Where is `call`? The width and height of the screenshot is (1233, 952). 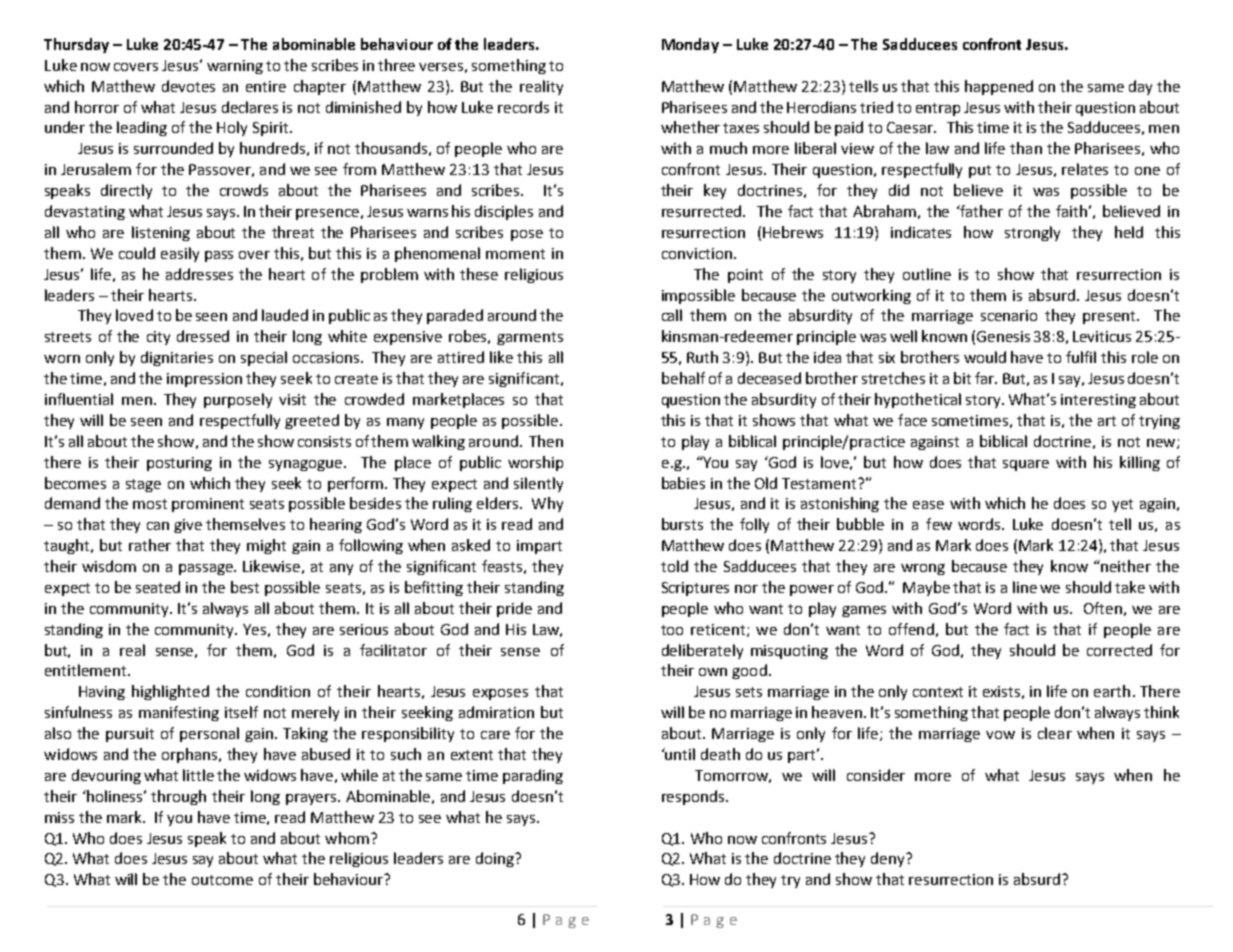
call is located at coordinates (672, 315).
